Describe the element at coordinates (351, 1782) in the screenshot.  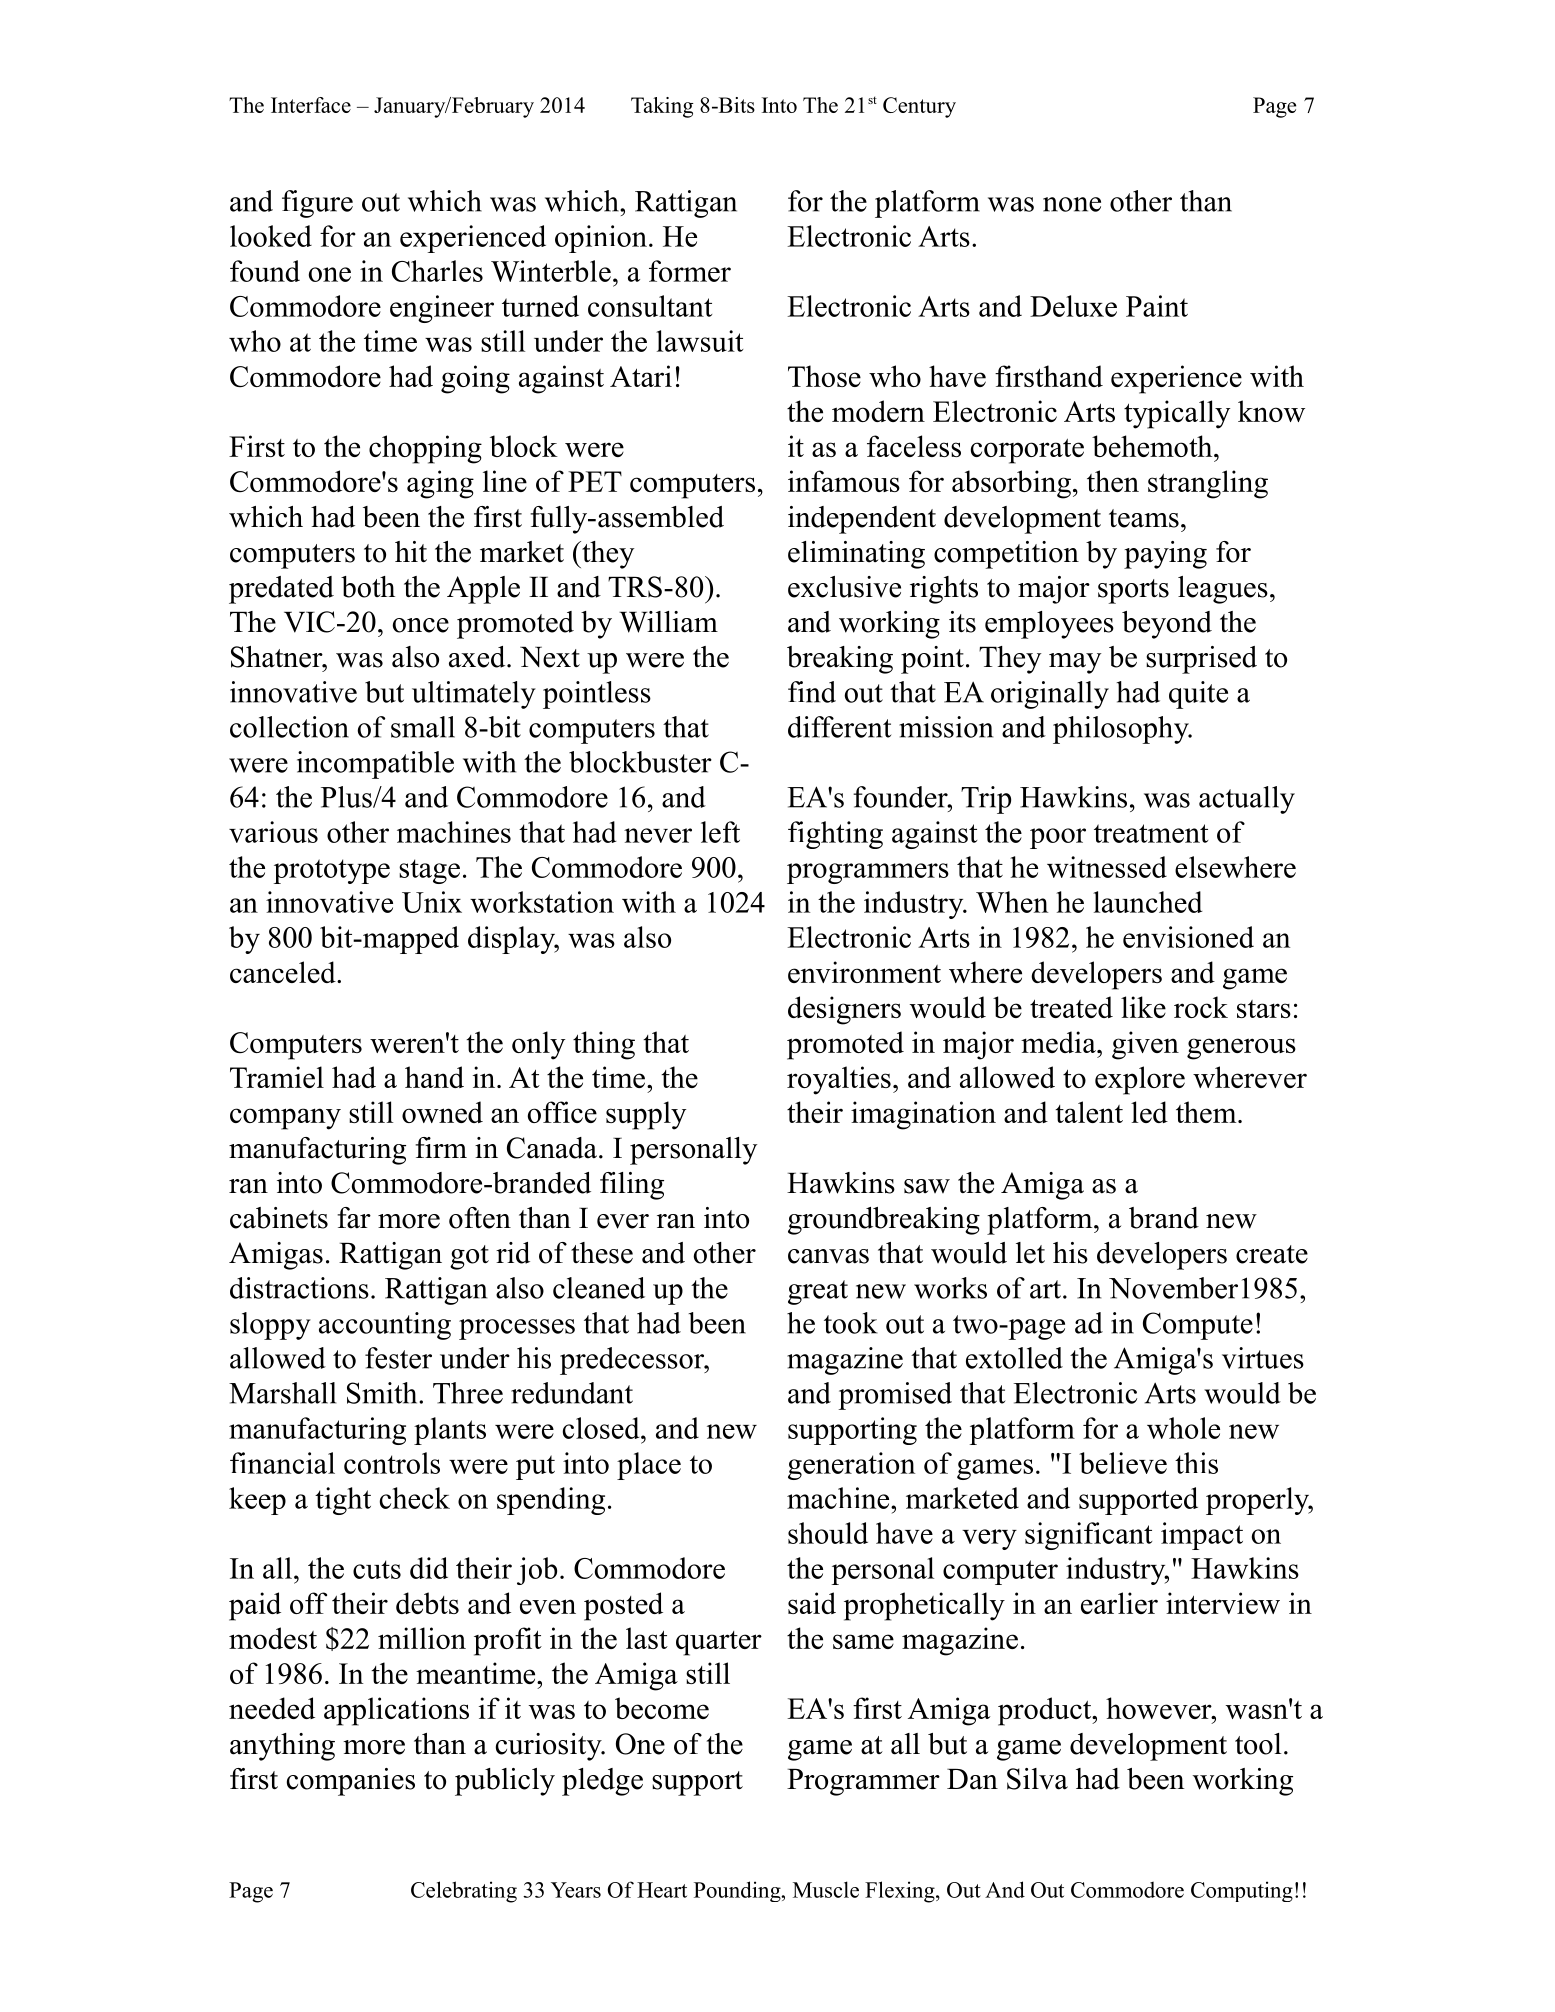
I see `companies` at that location.
